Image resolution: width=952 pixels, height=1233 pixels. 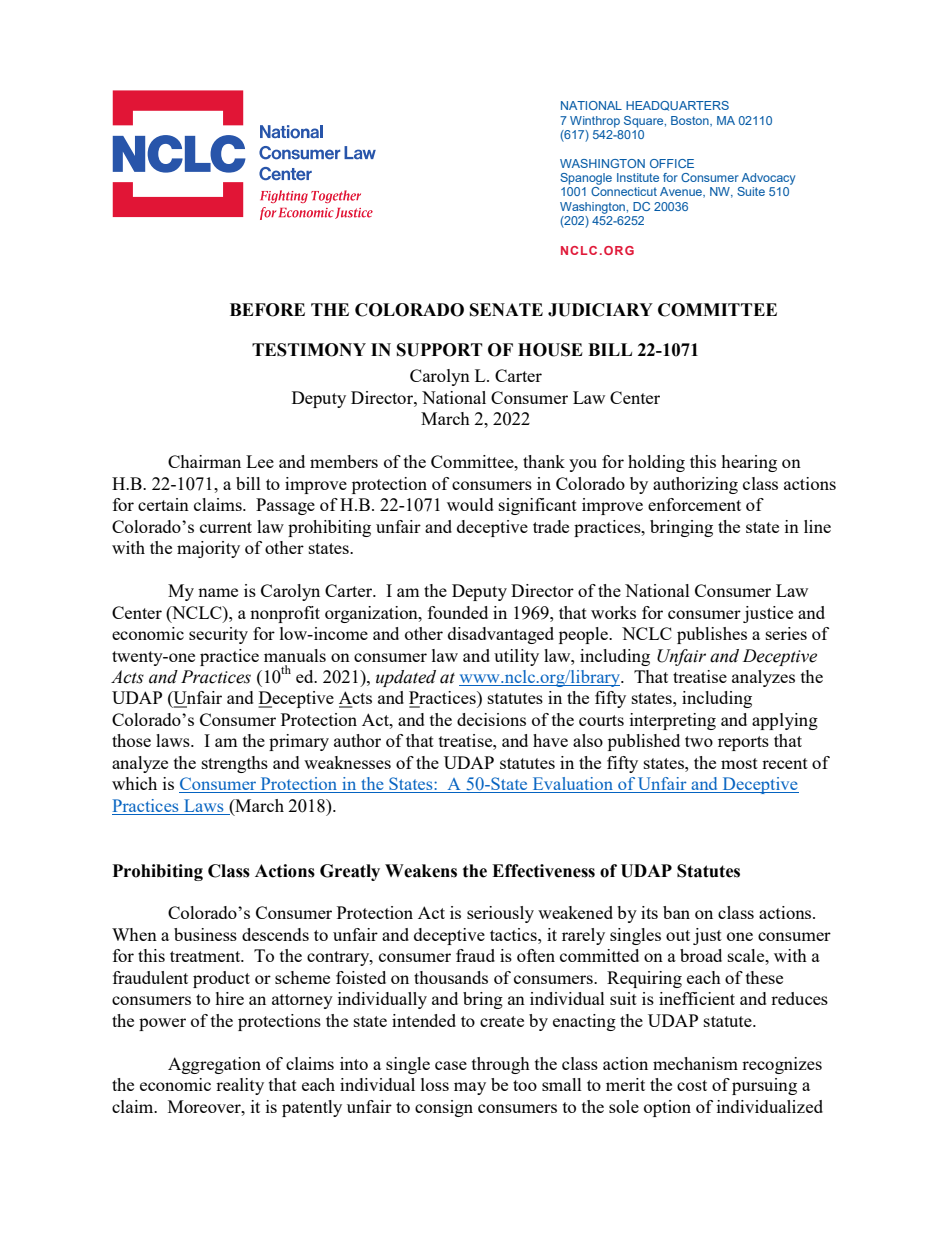 What do you see at coordinates (712, 635) in the page?
I see `publishes` at bounding box center [712, 635].
